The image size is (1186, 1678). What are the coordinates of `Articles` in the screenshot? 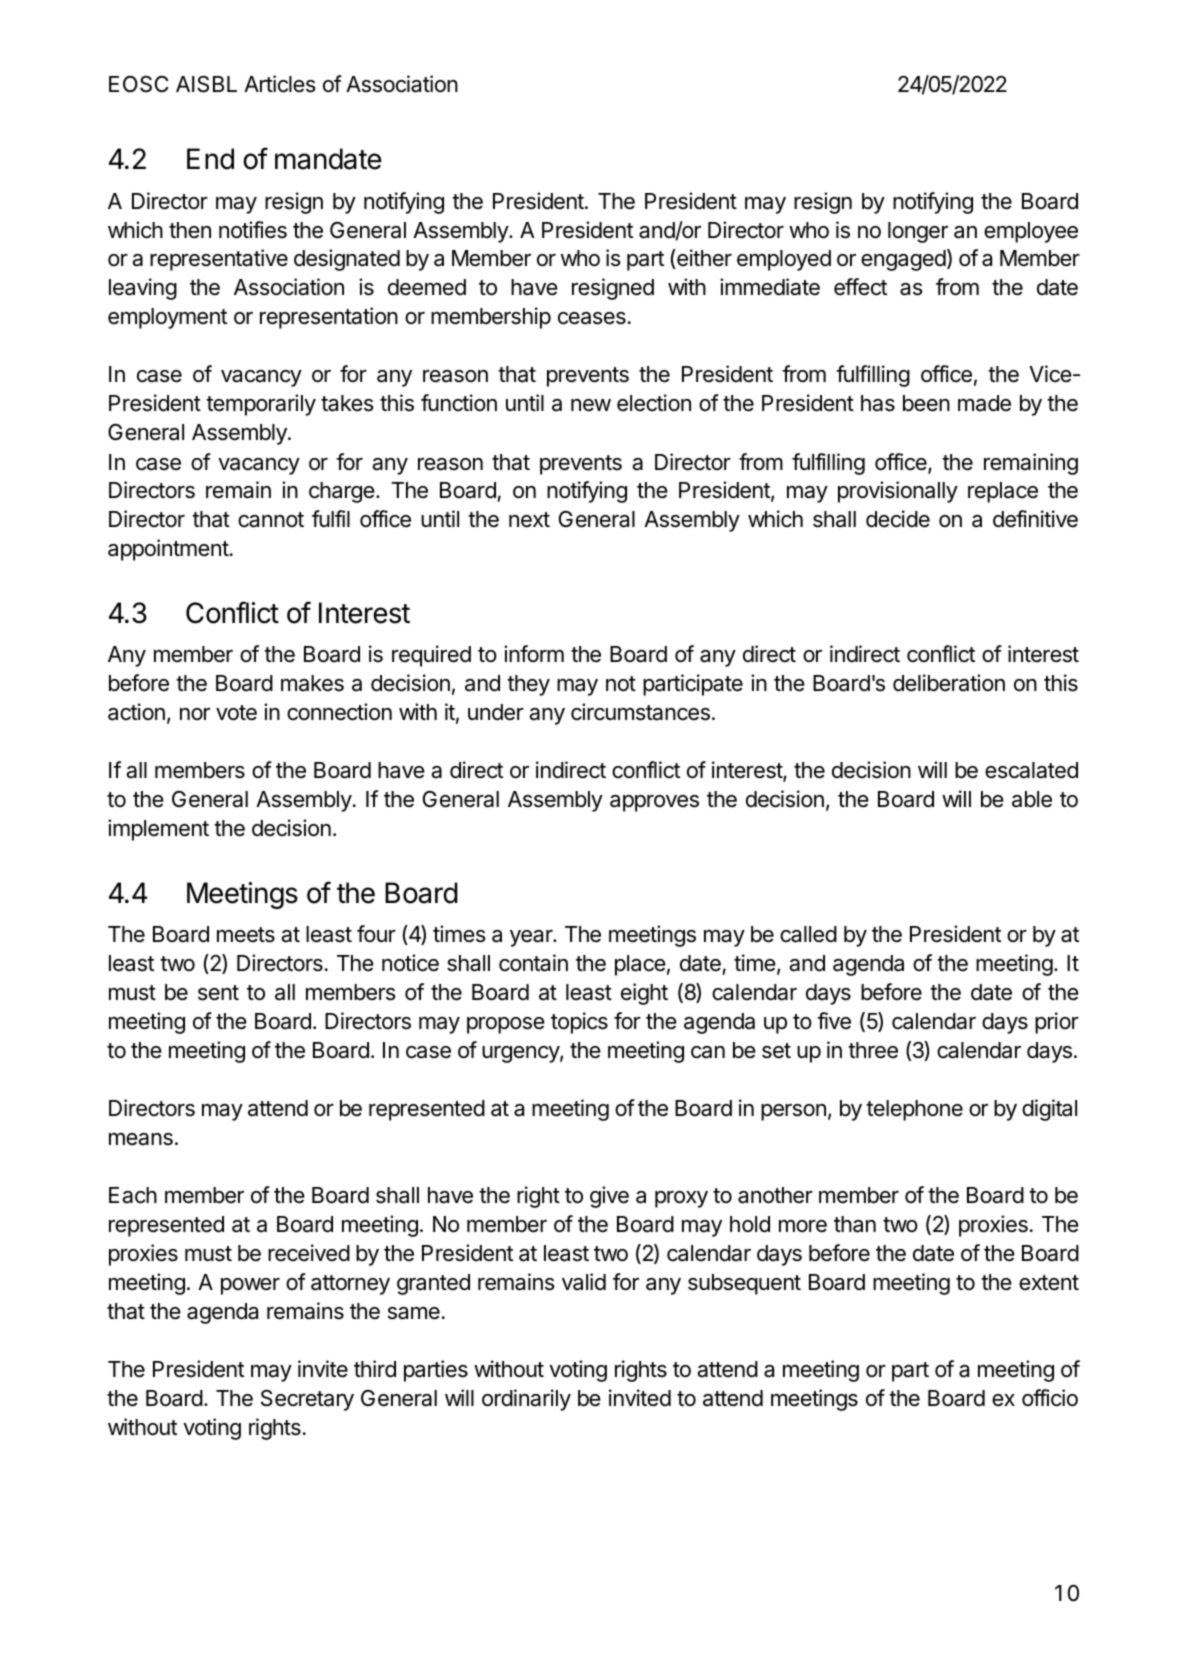 It's located at (280, 84).
